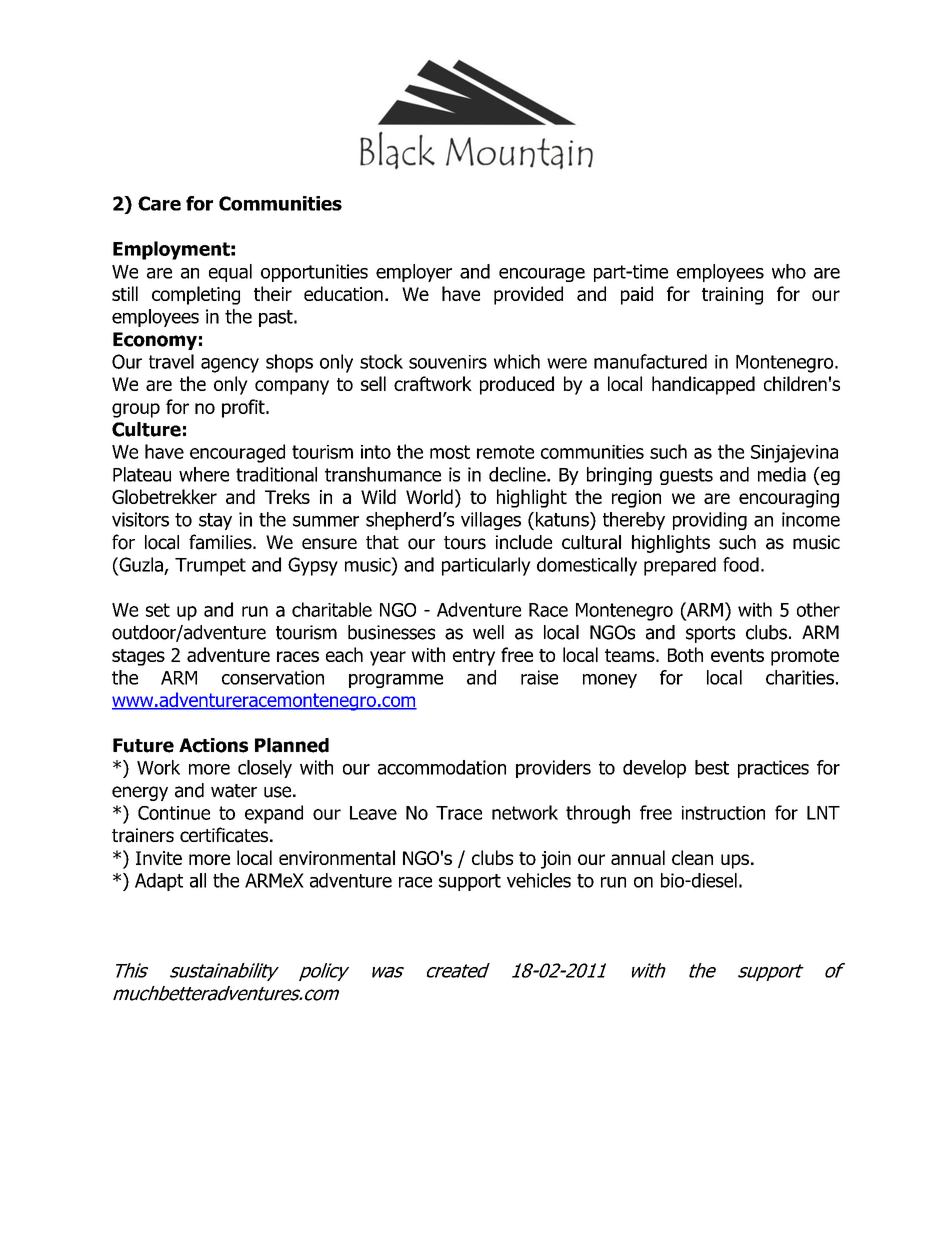 The width and height of the document is (952, 1233). Describe the element at coordinates (789, 271) in the document. I see `who` at that location.
